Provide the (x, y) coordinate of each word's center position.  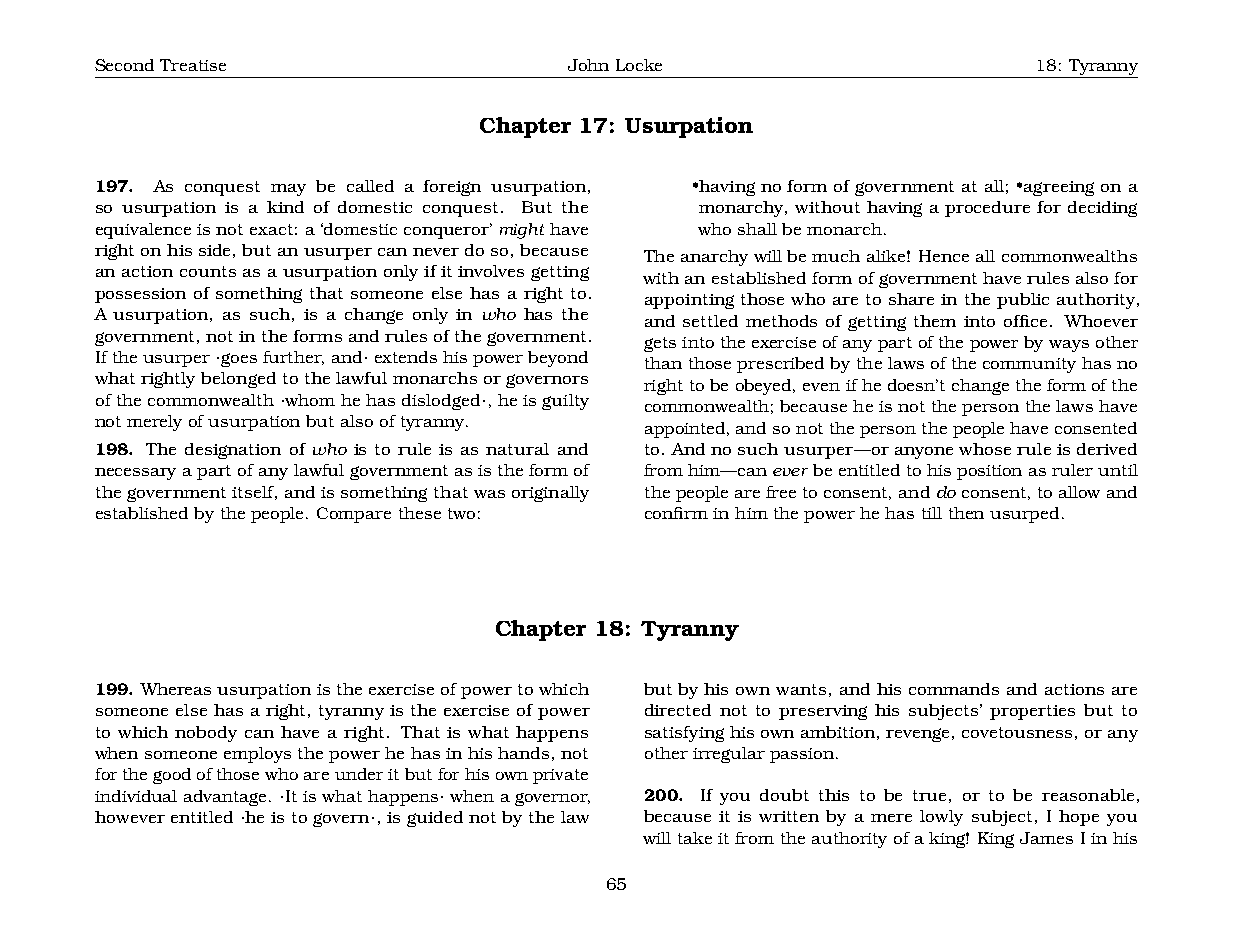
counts (208, 271)
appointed (686, 430)
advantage (225, 798)
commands (954, 689)
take (695, 838)
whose (985, 449)
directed (678, 710)
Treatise (193, 65)
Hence (944, 256)
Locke (639, 65)
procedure (987, 209)
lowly (941, 818)
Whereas (175, 689)
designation (233, 451)
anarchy (714, 258)
